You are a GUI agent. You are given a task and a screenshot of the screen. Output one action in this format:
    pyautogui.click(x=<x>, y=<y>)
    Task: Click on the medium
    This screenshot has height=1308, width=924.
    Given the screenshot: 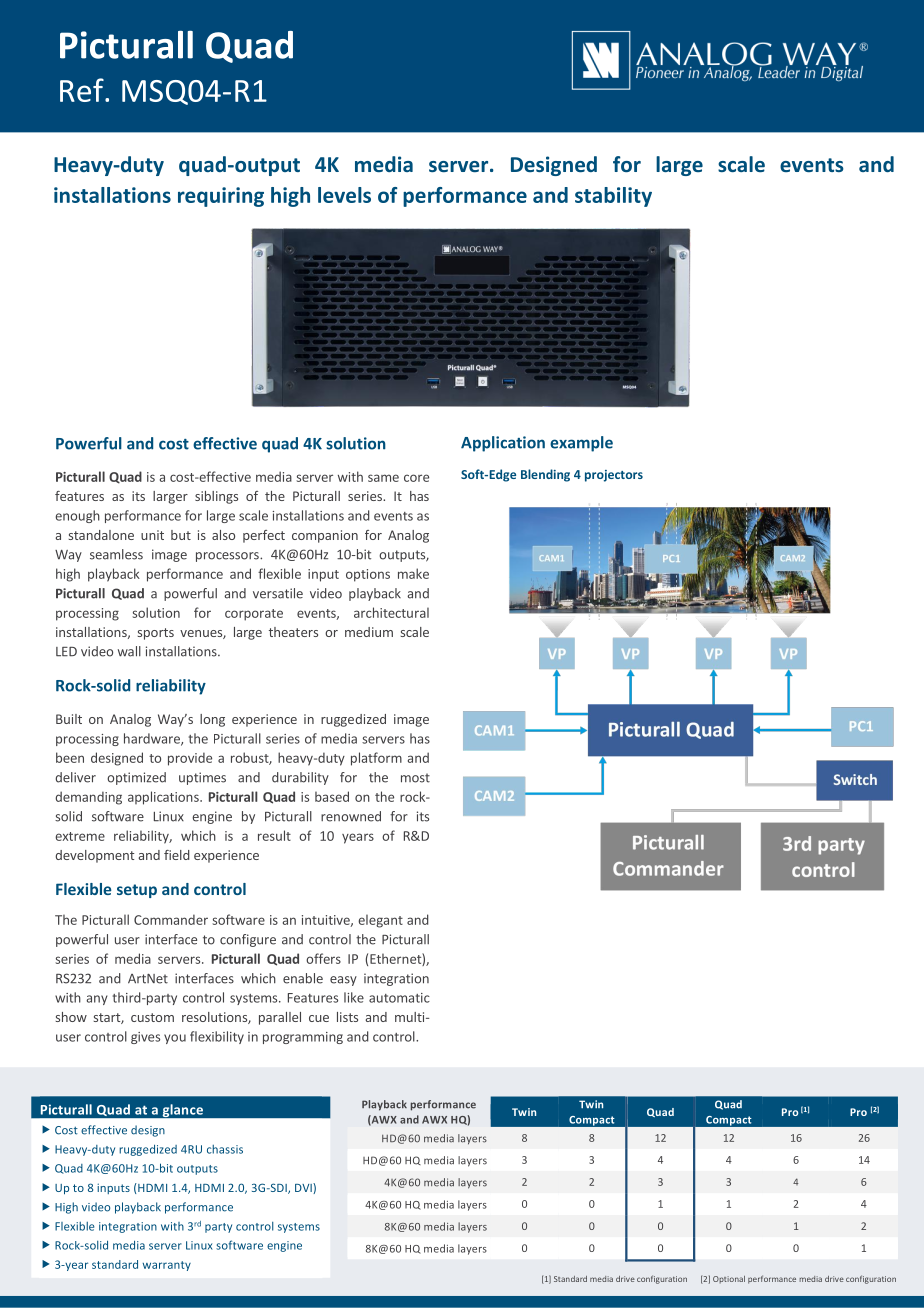 What is the action you would take?
    pyautogui.click(x=369, y=632)
